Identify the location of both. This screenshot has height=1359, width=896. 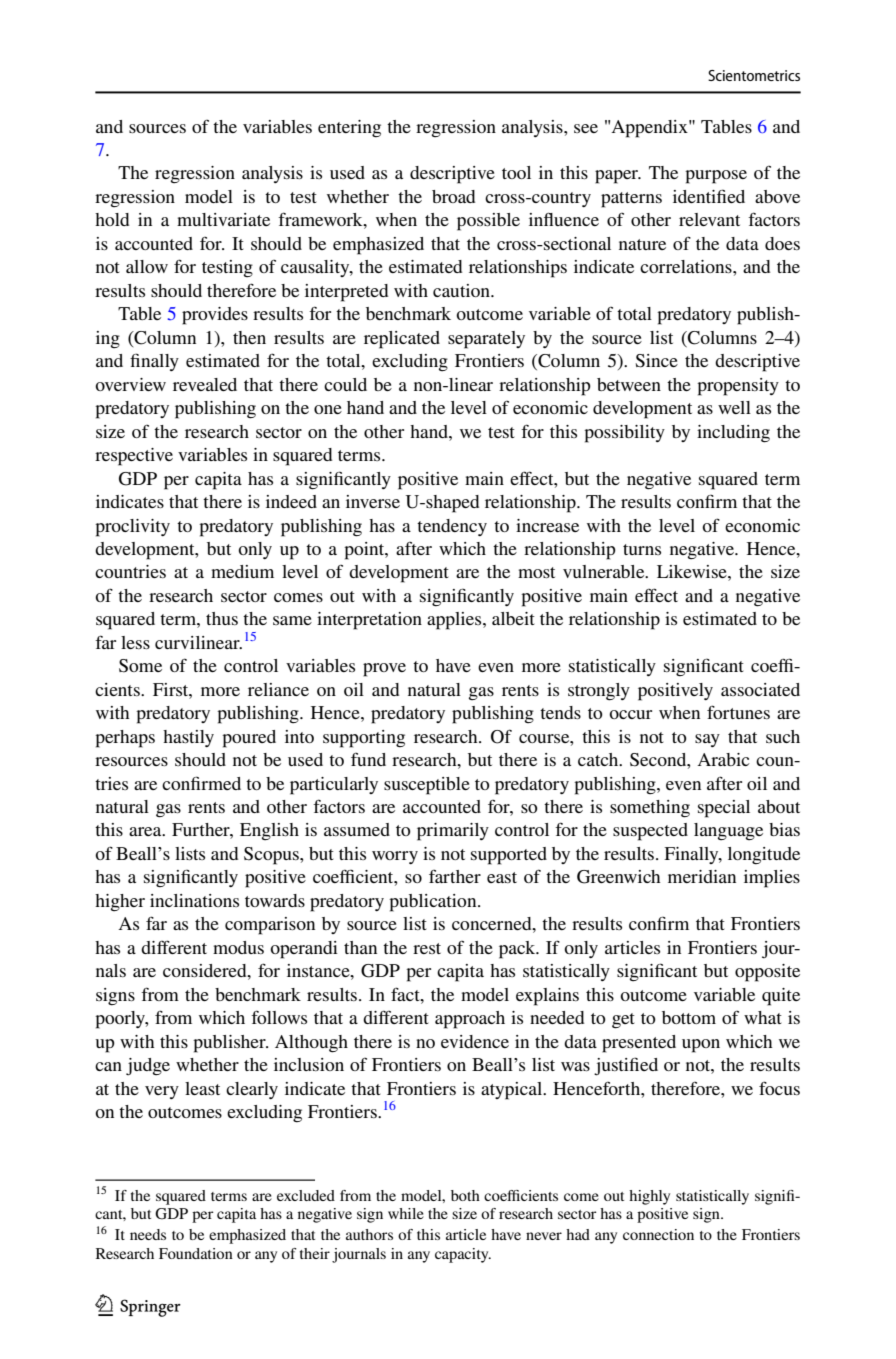
(465, 1195).
